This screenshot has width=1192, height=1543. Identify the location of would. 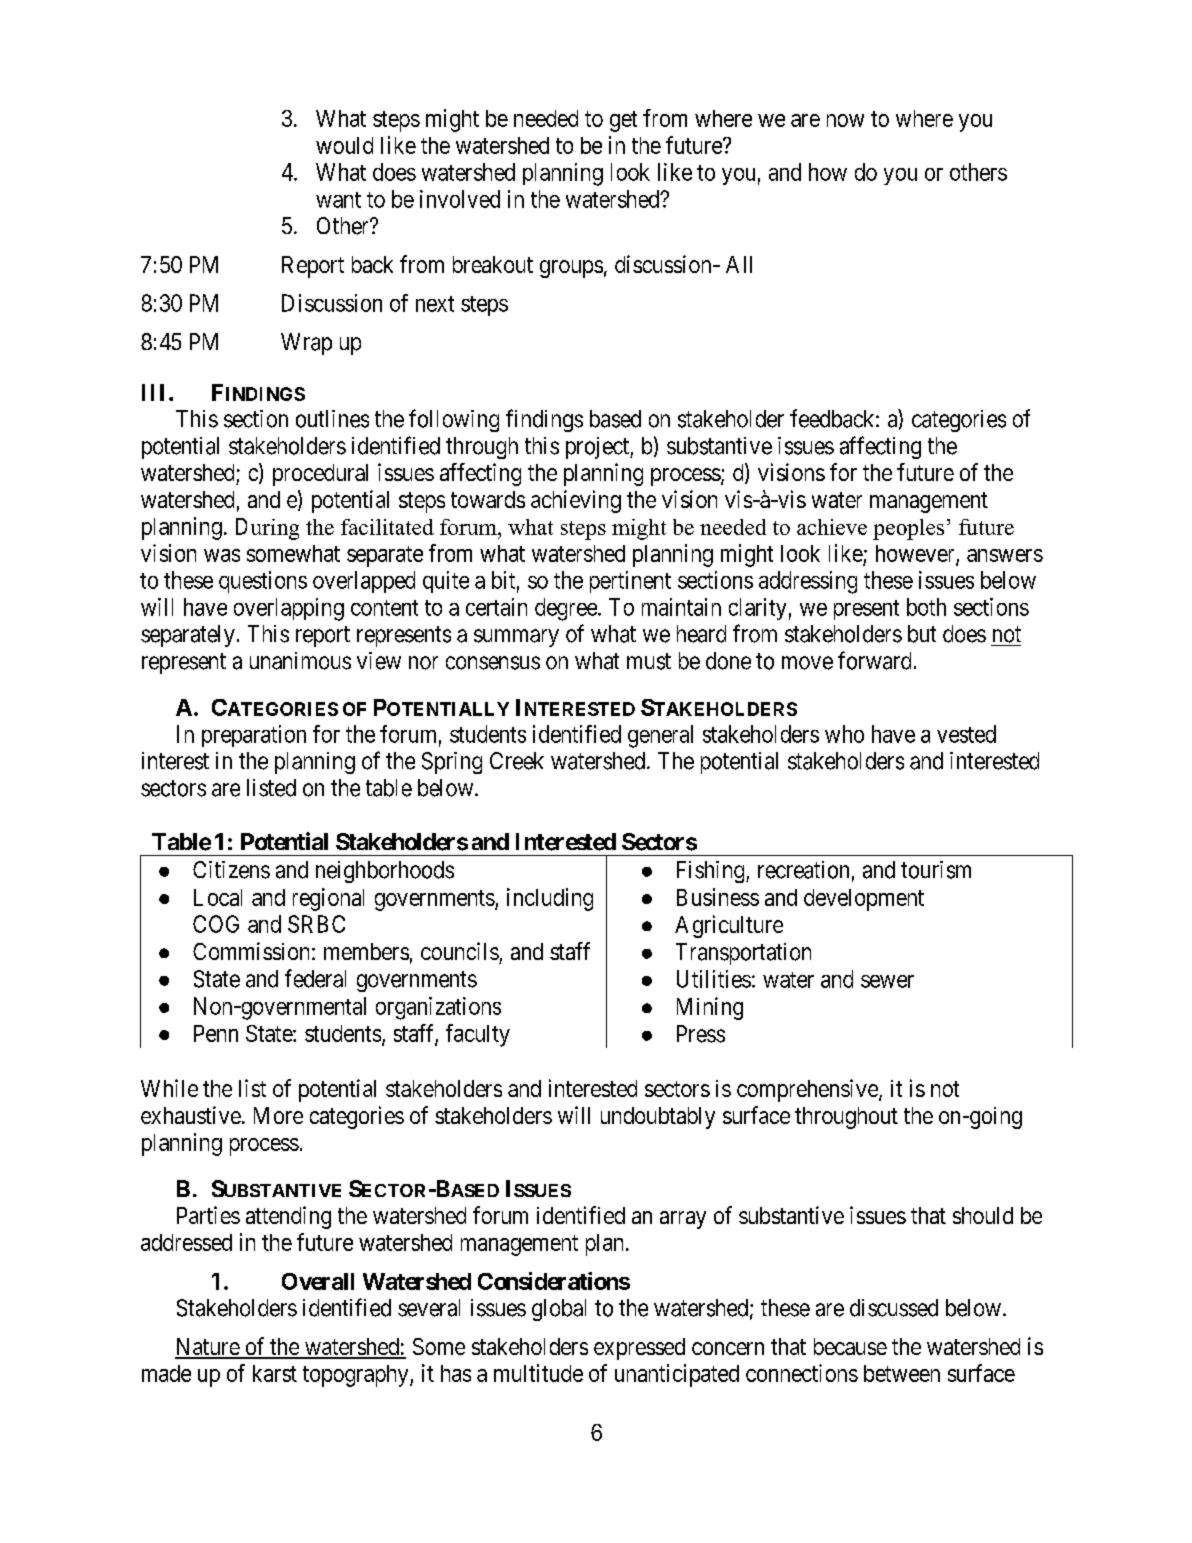
(344, 145).
